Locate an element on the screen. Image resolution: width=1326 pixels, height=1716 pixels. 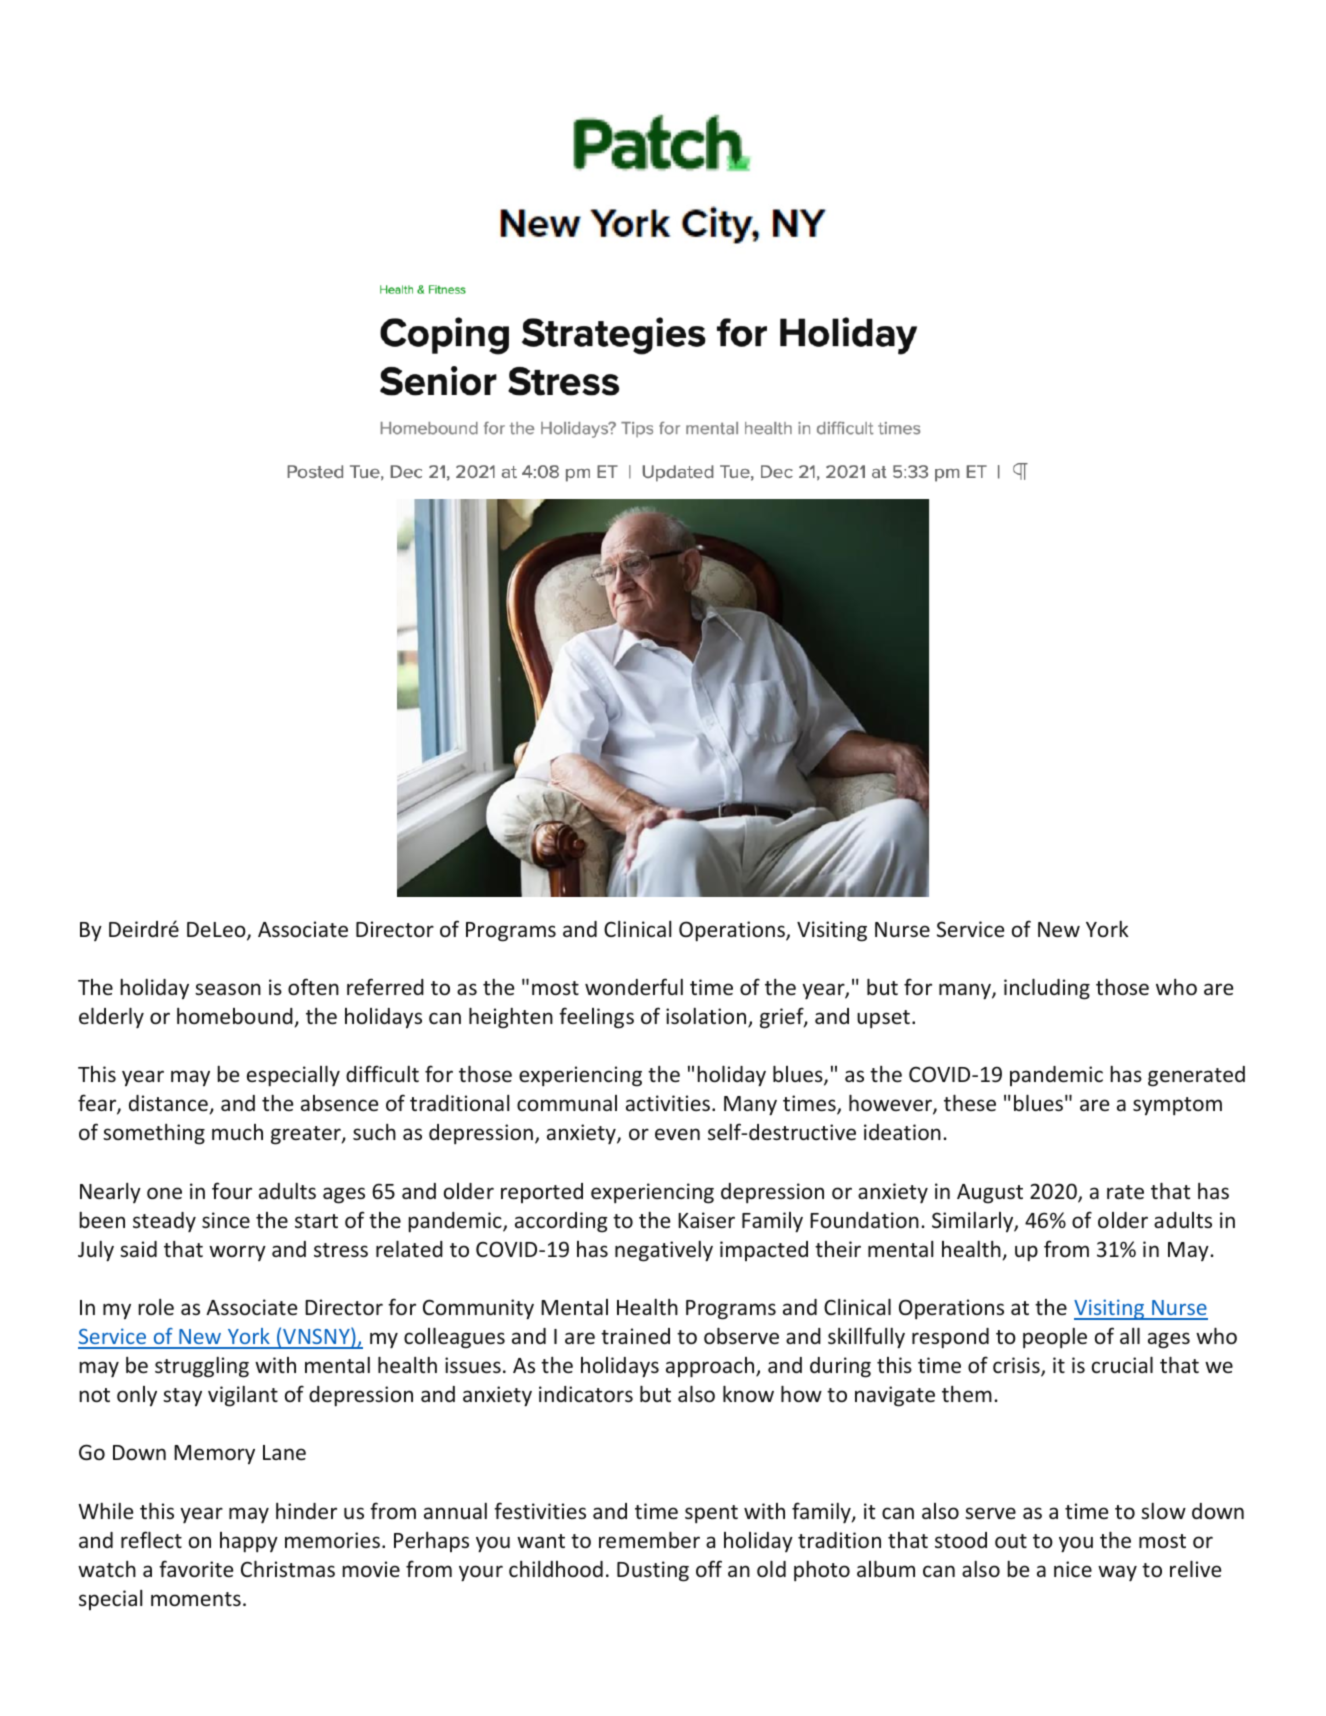
favorite is located at coordinates (196, 1568).
